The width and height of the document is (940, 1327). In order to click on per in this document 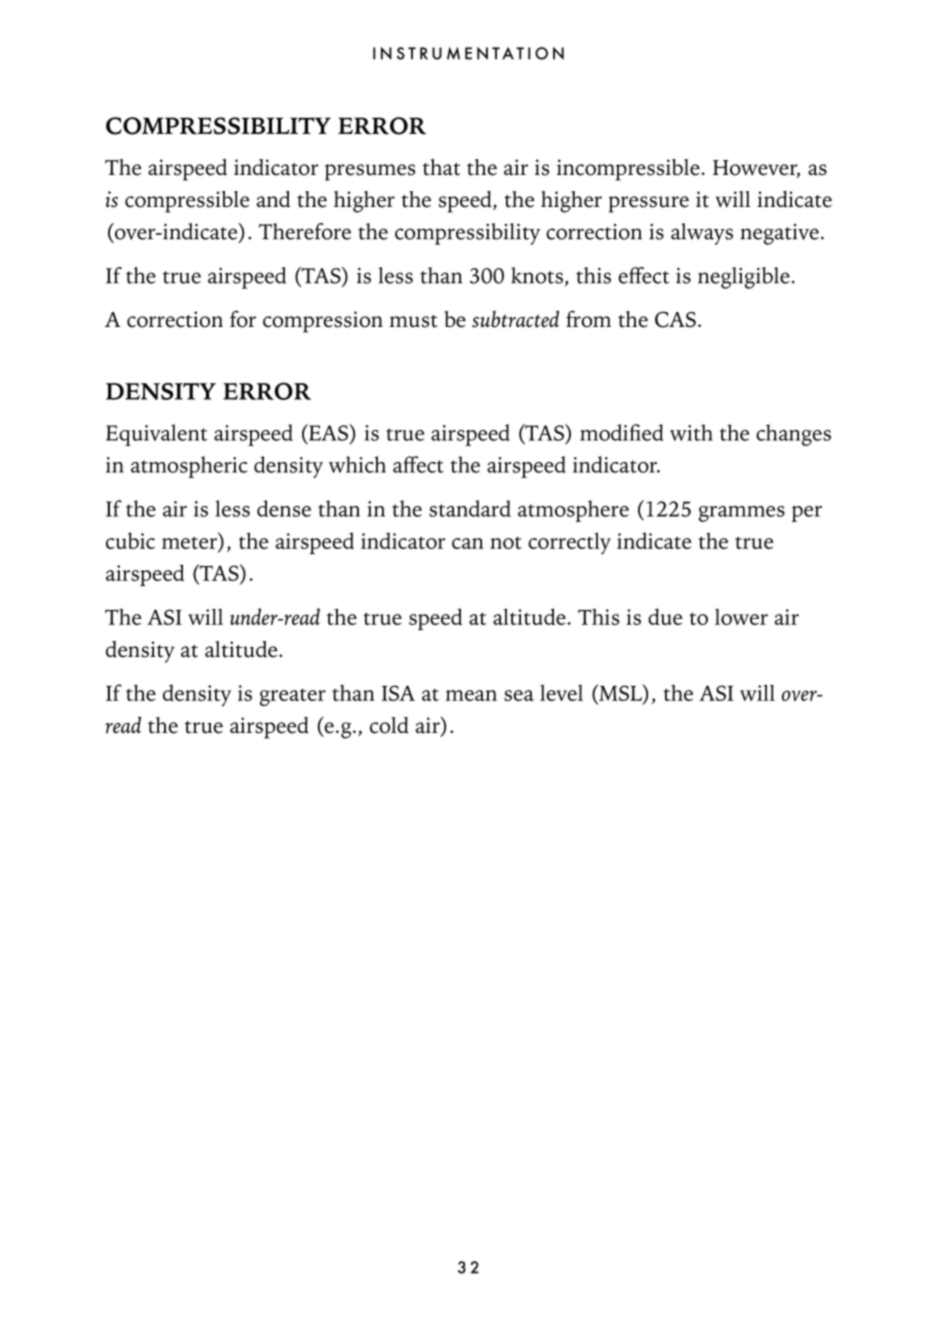, I will do `click(807, 514)`.
